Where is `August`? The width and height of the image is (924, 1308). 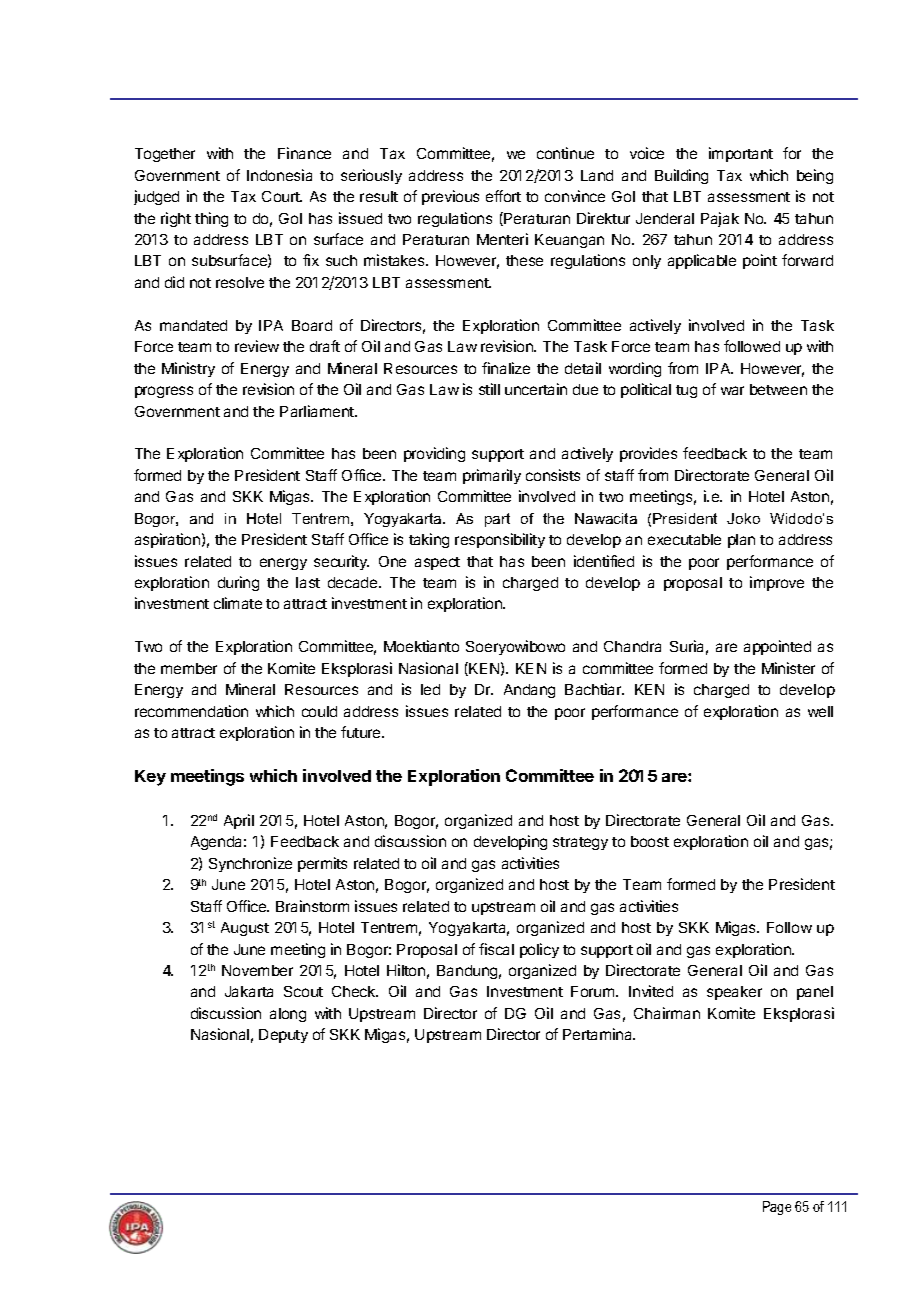
August is located at coordinates (245, 929).
